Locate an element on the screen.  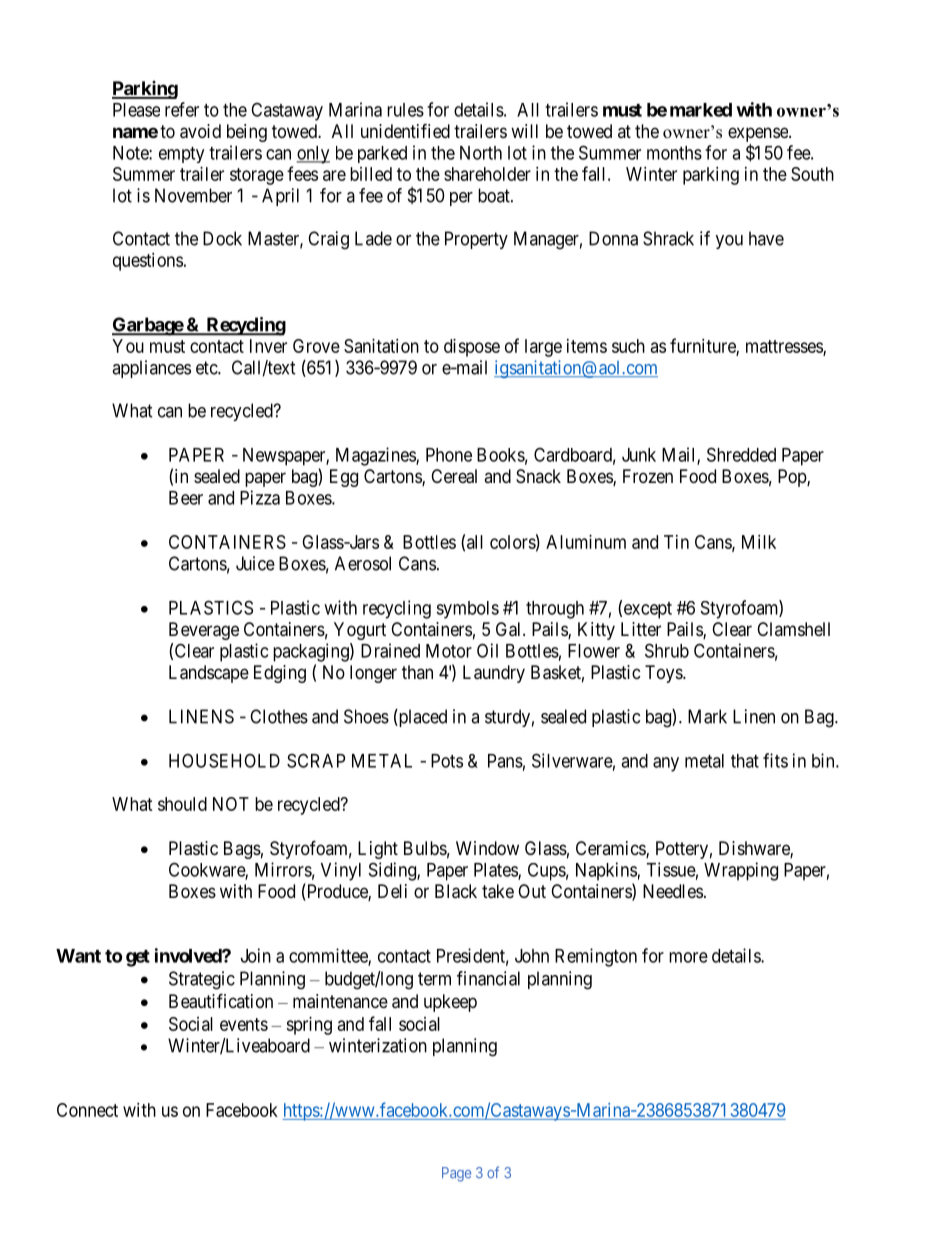
Page is located at coordinates (456, 1174).
